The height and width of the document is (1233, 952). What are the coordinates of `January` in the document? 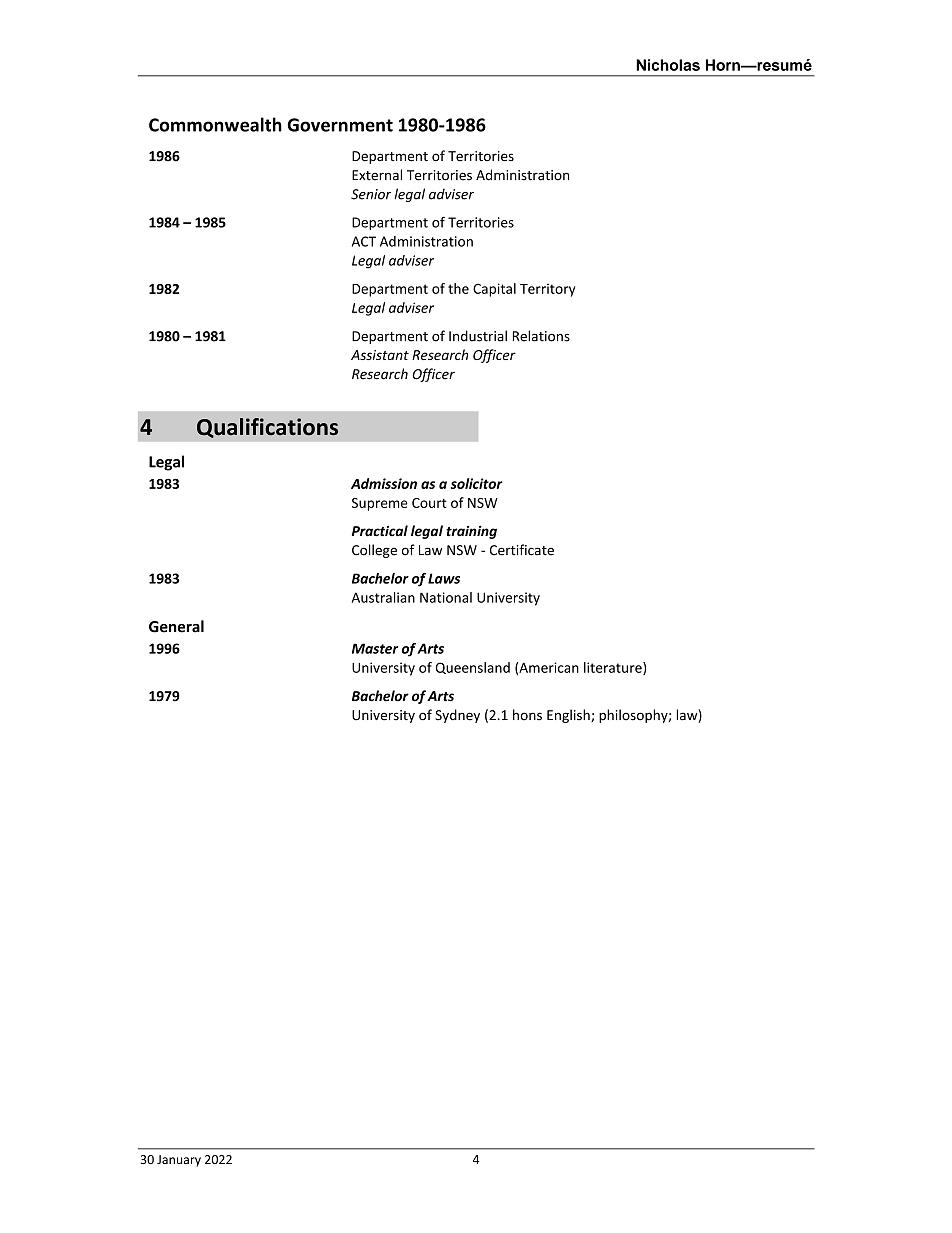 It's located at (179, 1161).
